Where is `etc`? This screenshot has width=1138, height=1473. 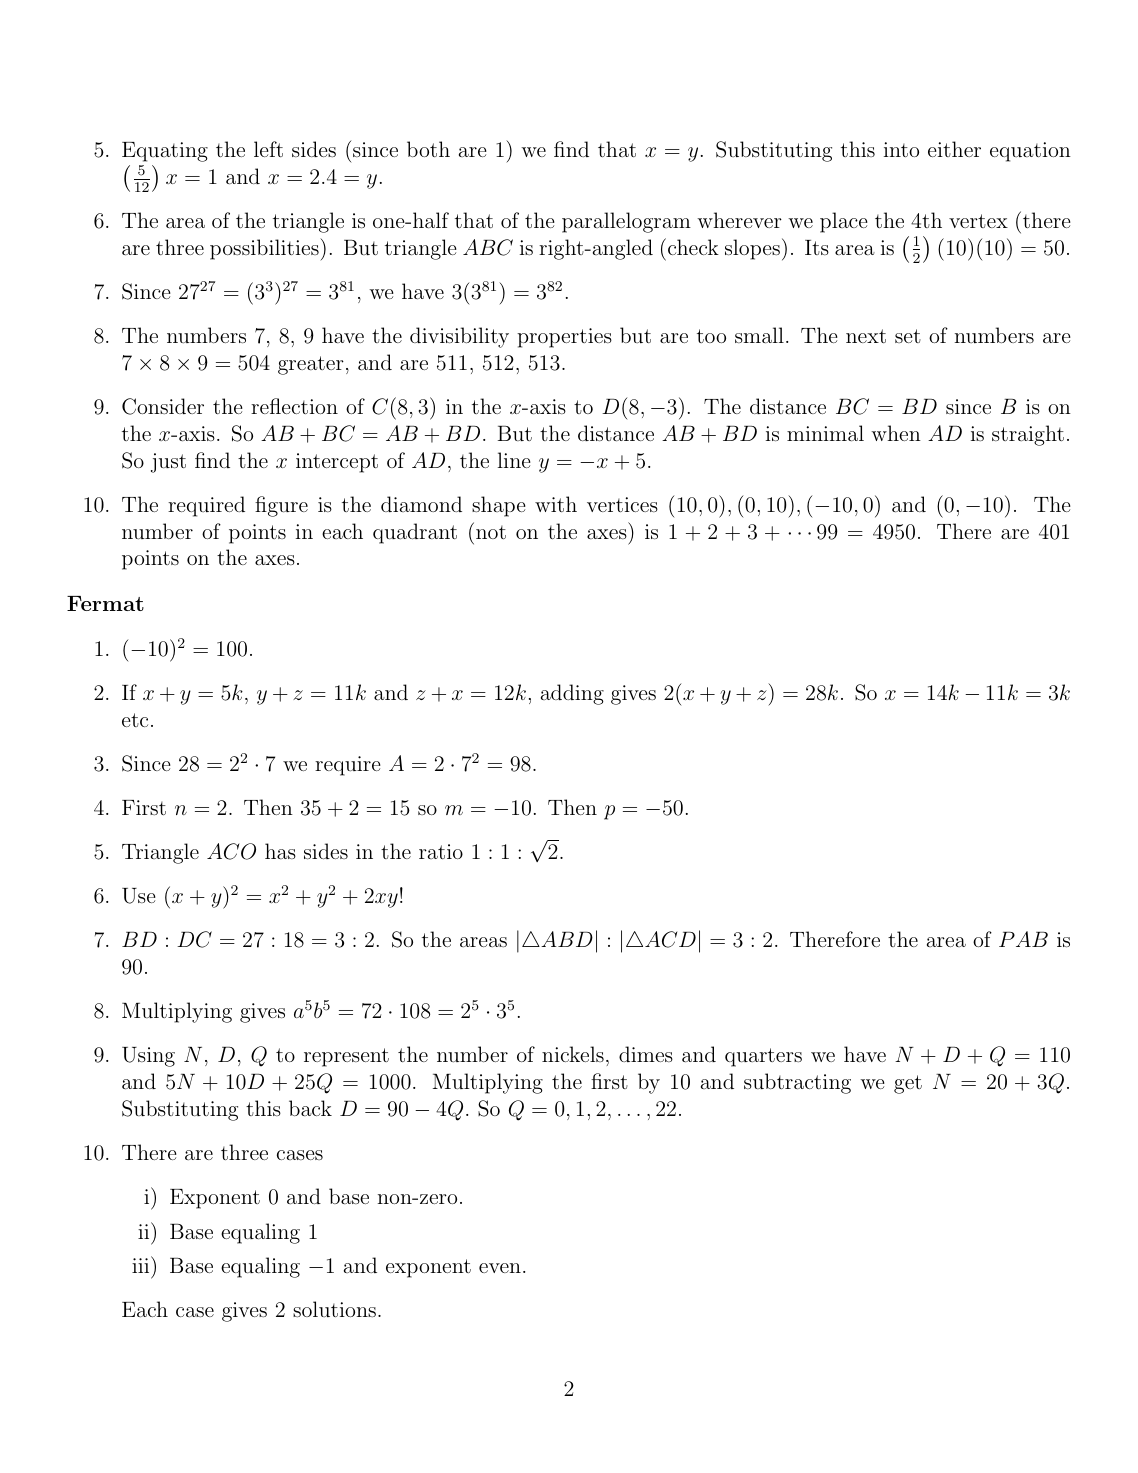 etc is located at coordinates (135, 720).
